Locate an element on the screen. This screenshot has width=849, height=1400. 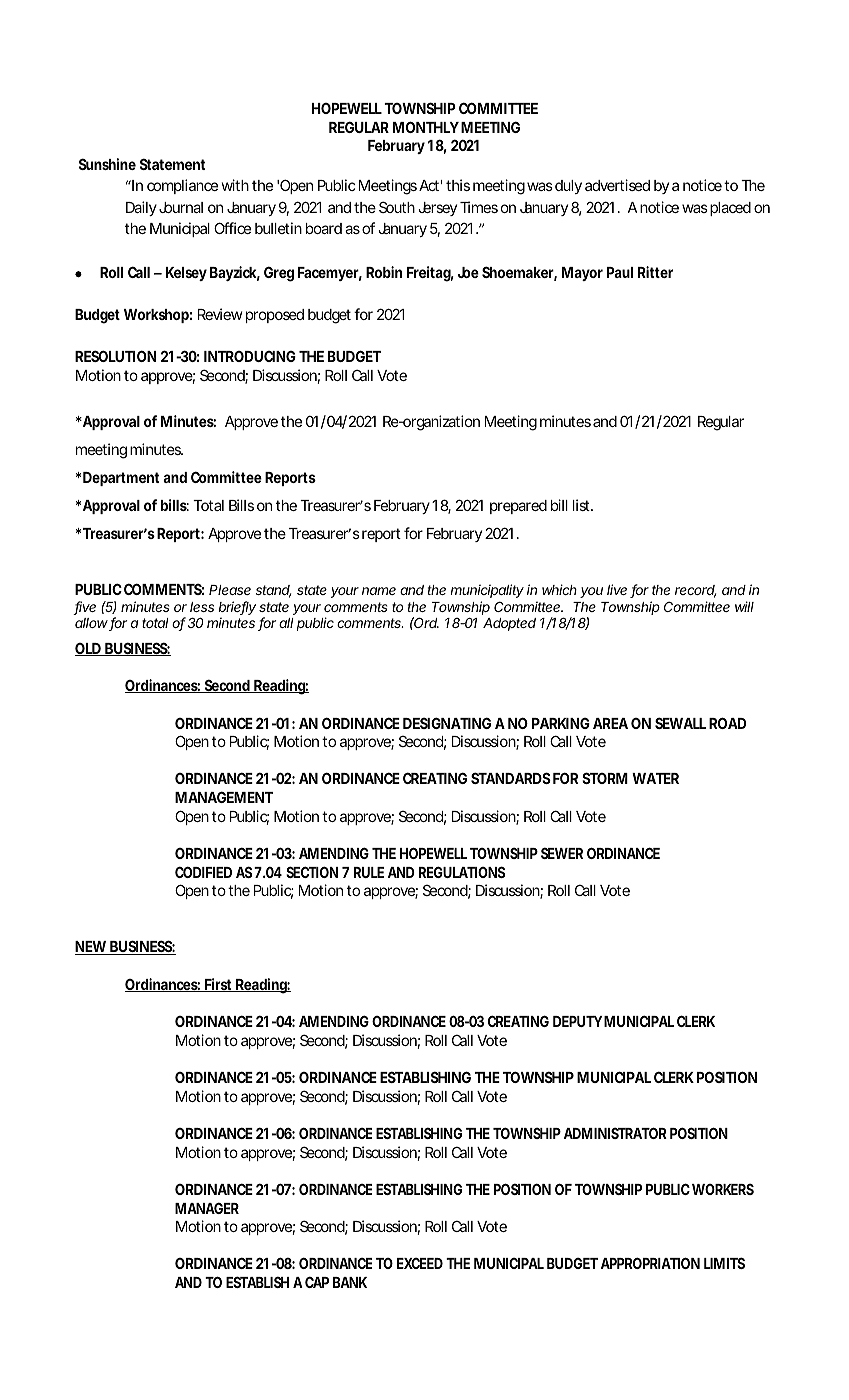
First is located at coordinates (218, 985).
